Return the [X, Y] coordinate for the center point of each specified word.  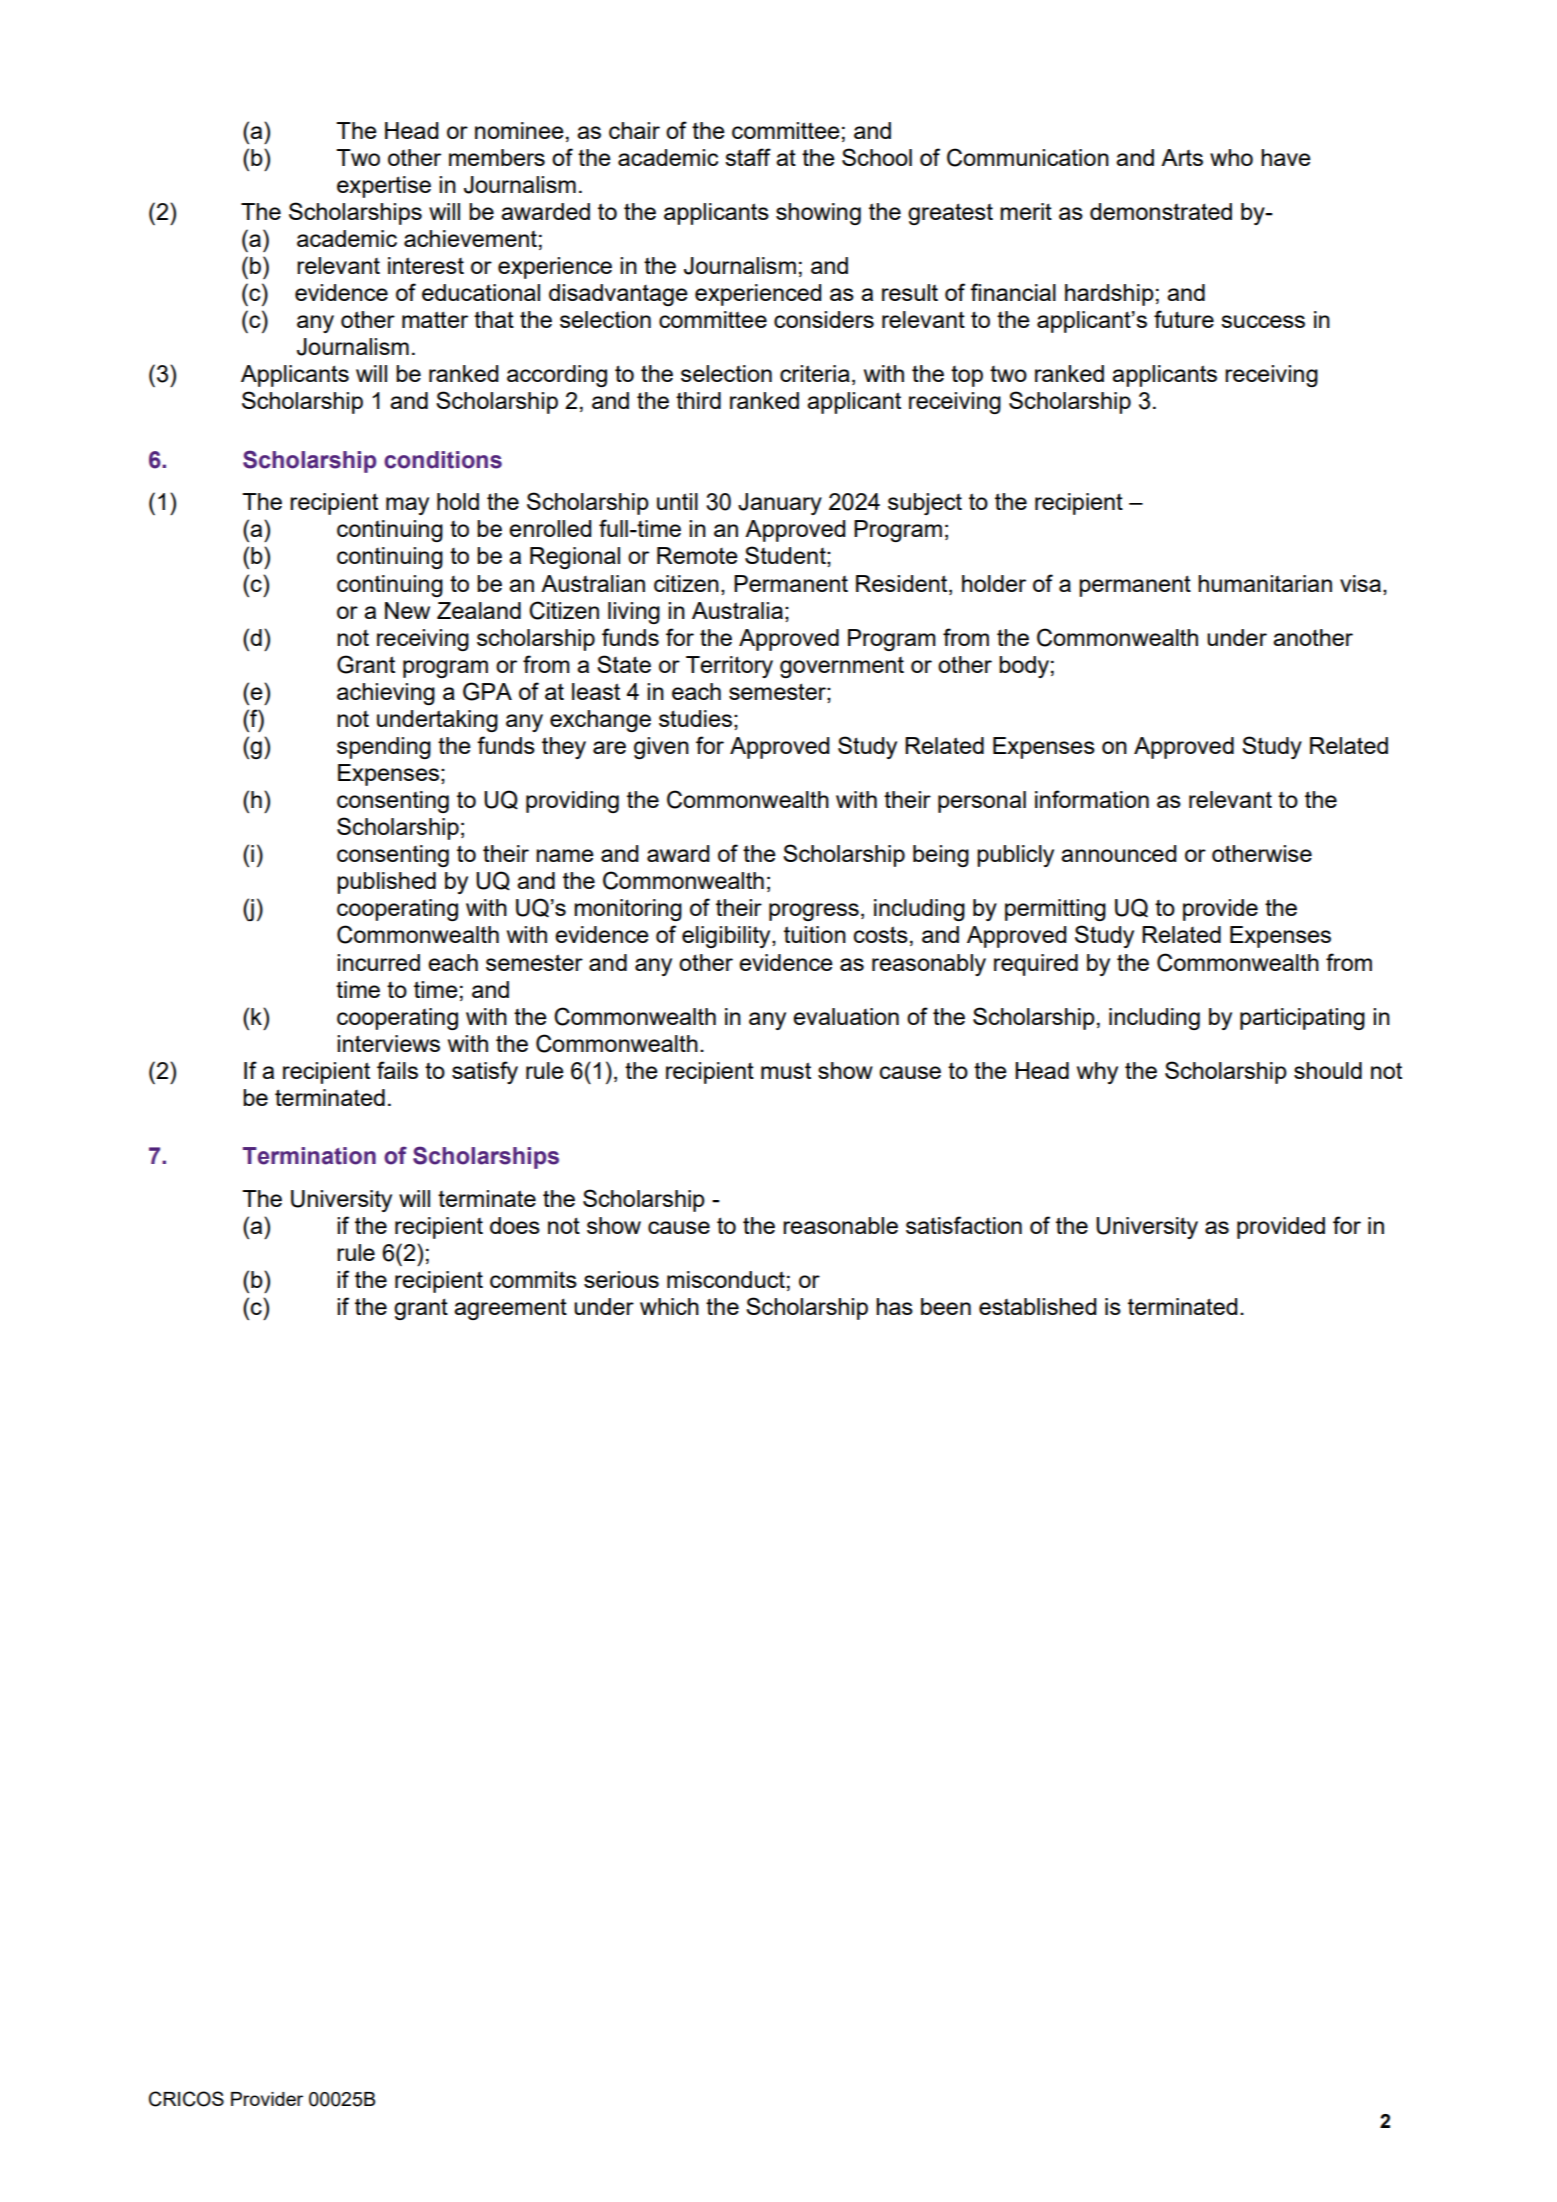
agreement [510, 1309]
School [877, 157]
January [780, 504]
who [1231, 157]
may [407, 506]
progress [814, 912]
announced [1118, 853]
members [497, 157]
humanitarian [1265, 583]
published [386, 883]
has [894, 1306]
